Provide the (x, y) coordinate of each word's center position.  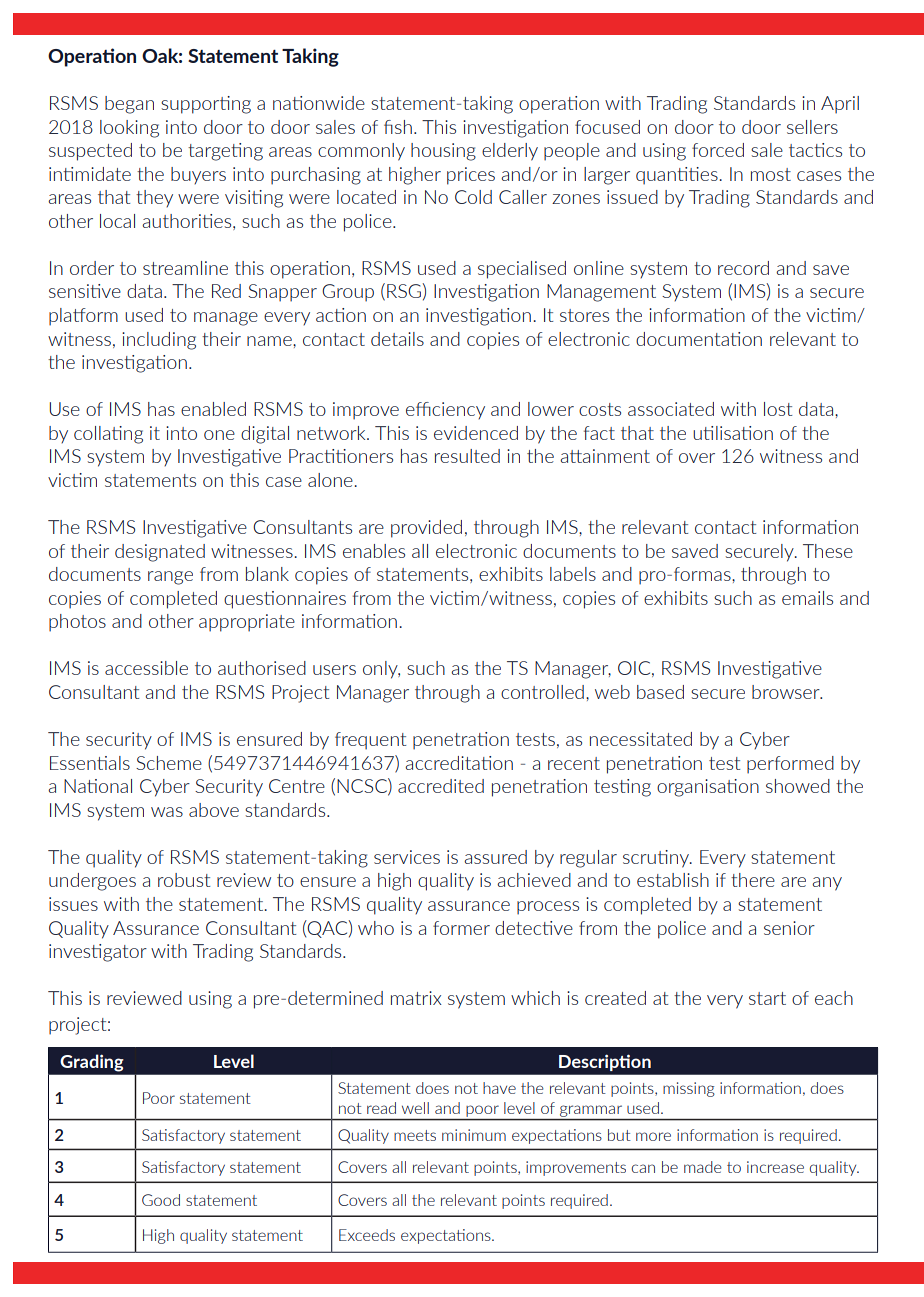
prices (471, 176)
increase (775, 1167)
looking (129, 129)
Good (161, 1200)
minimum (474, 1135)
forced (718, 150)
